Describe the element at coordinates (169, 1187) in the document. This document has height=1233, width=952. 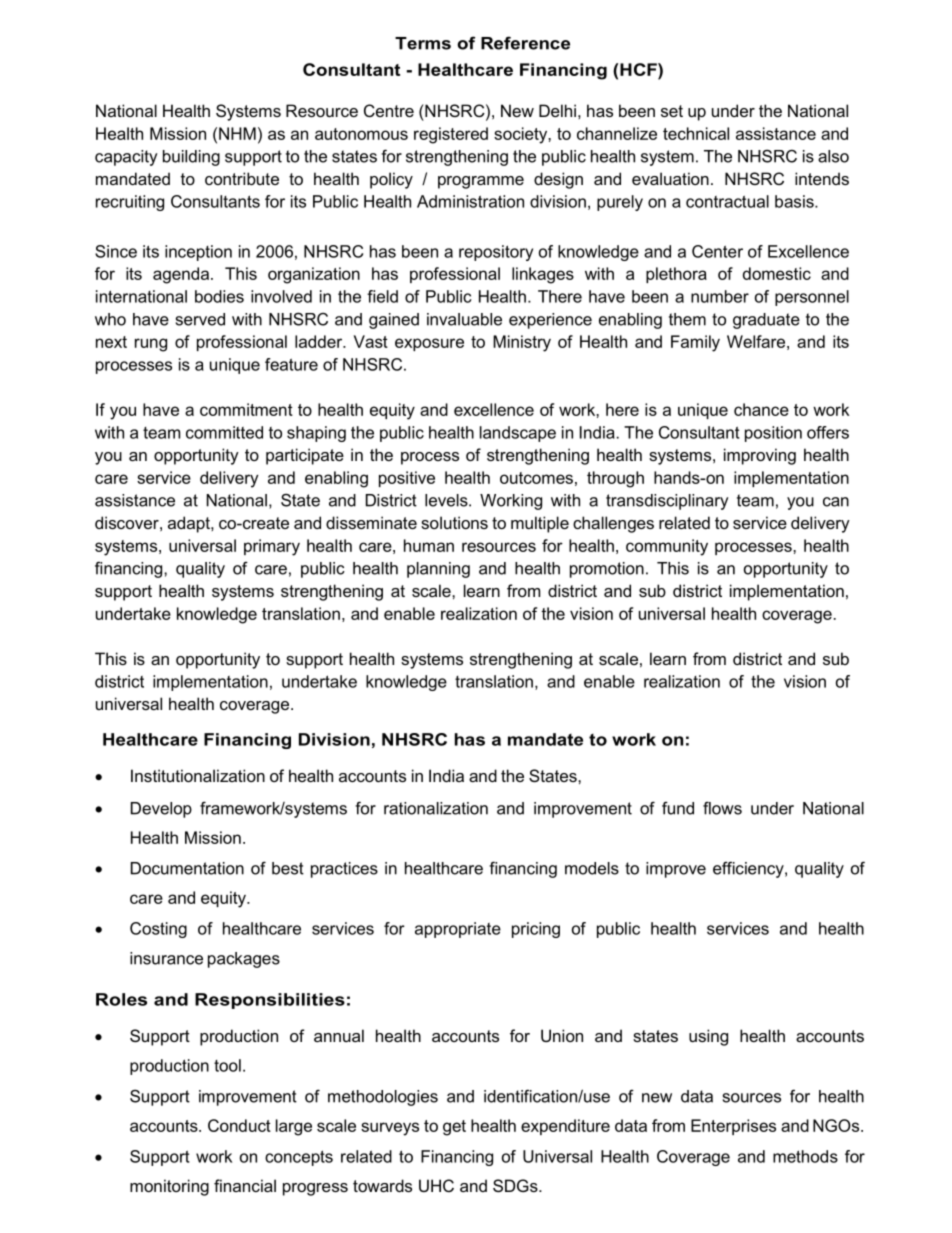
I see `monitoring` at that location.
